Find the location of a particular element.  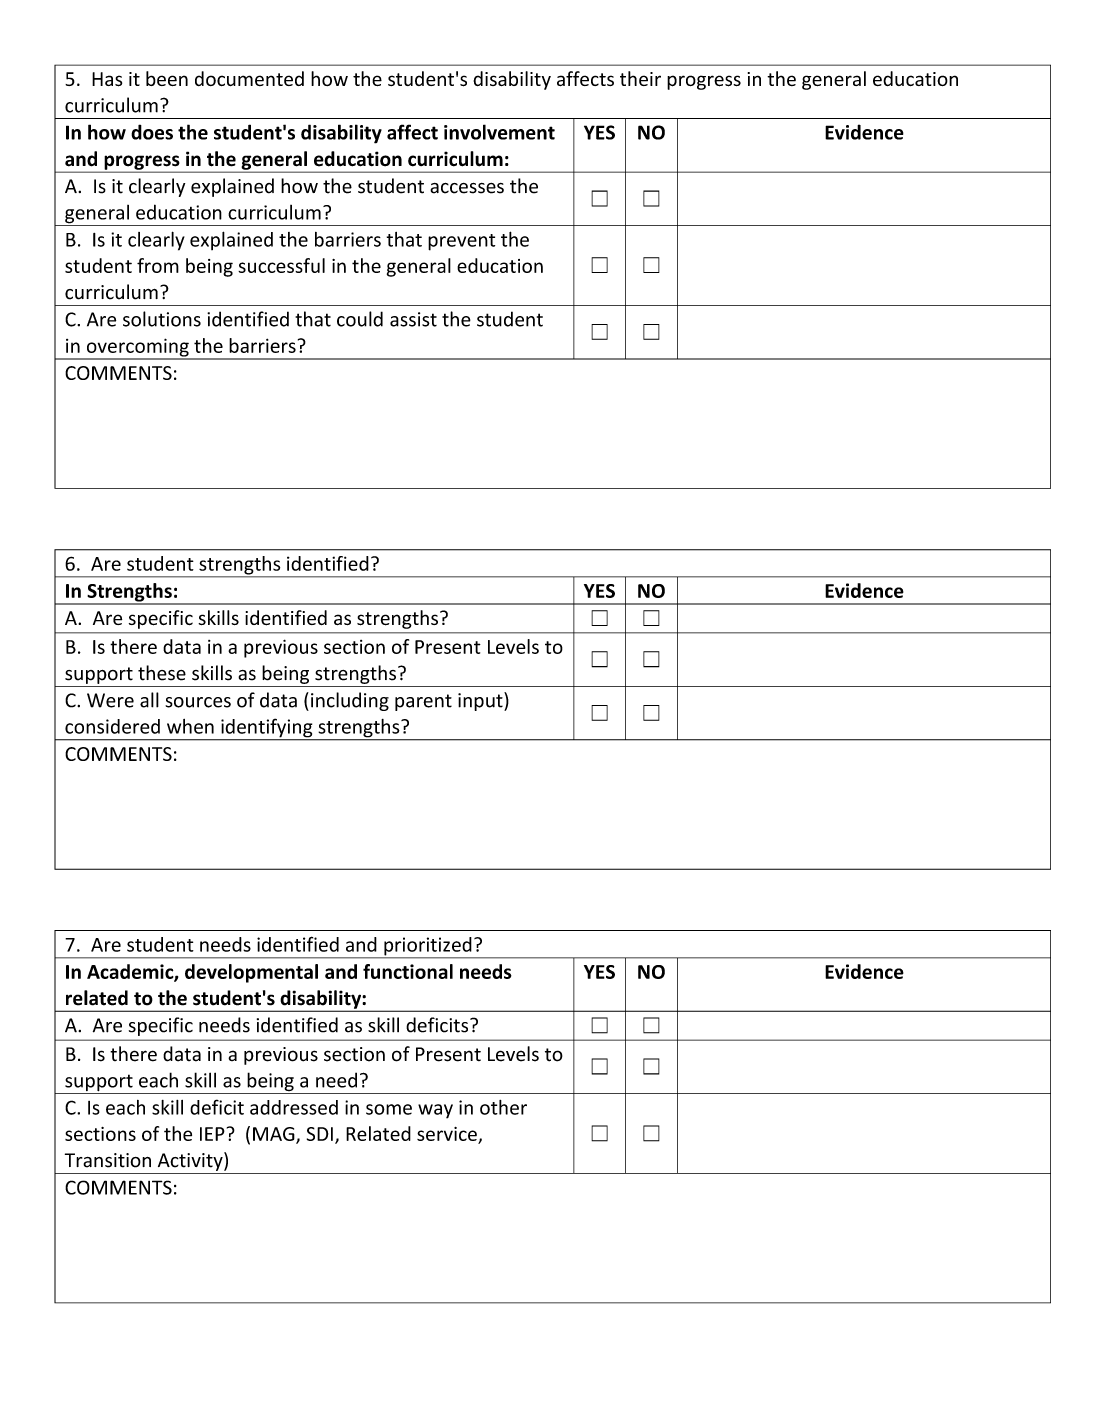

IEP is located at coordinates (212, 1134).
